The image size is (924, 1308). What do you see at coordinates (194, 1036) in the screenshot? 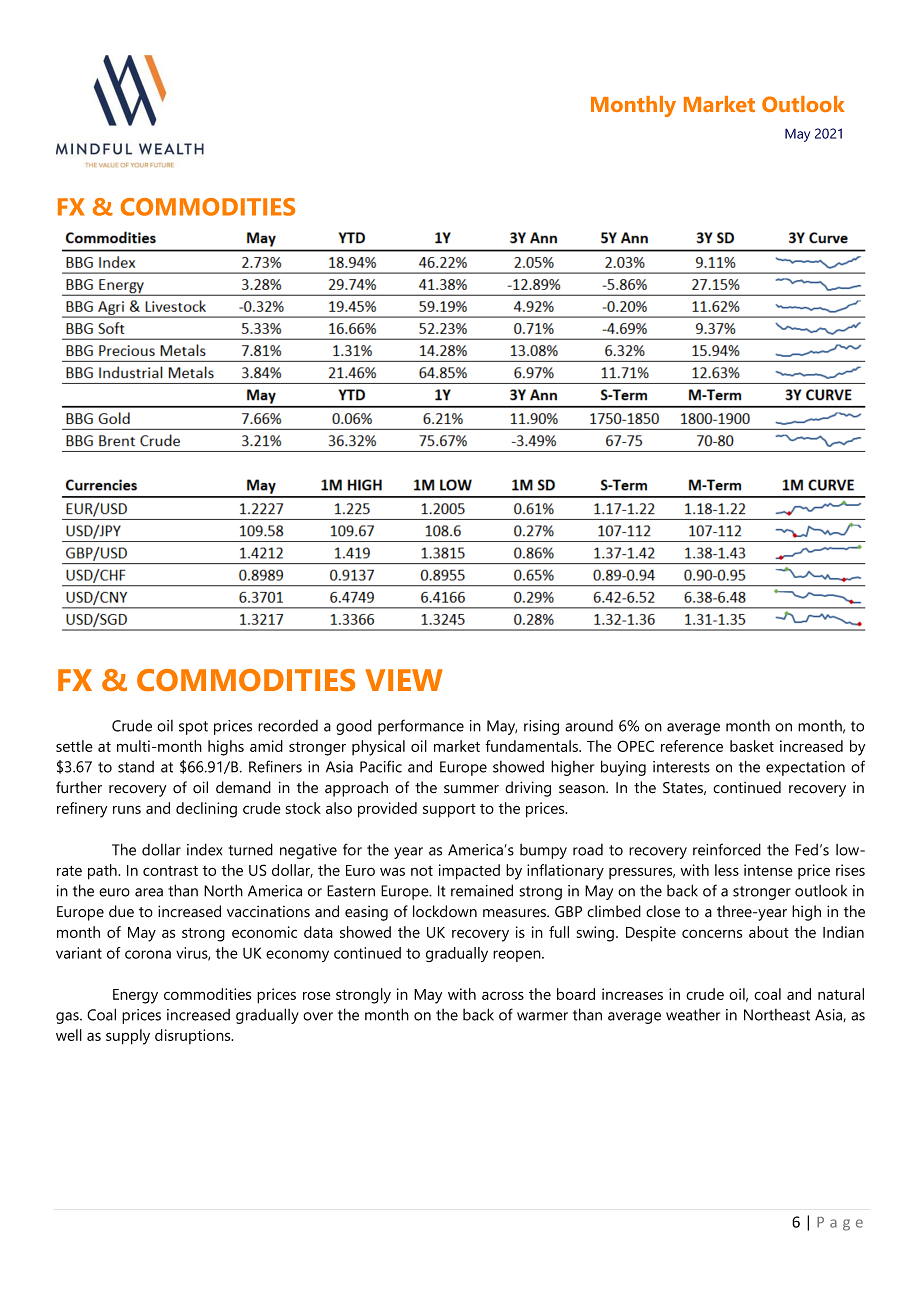
I see `disruptions` at bounding box center [194, 1036].
